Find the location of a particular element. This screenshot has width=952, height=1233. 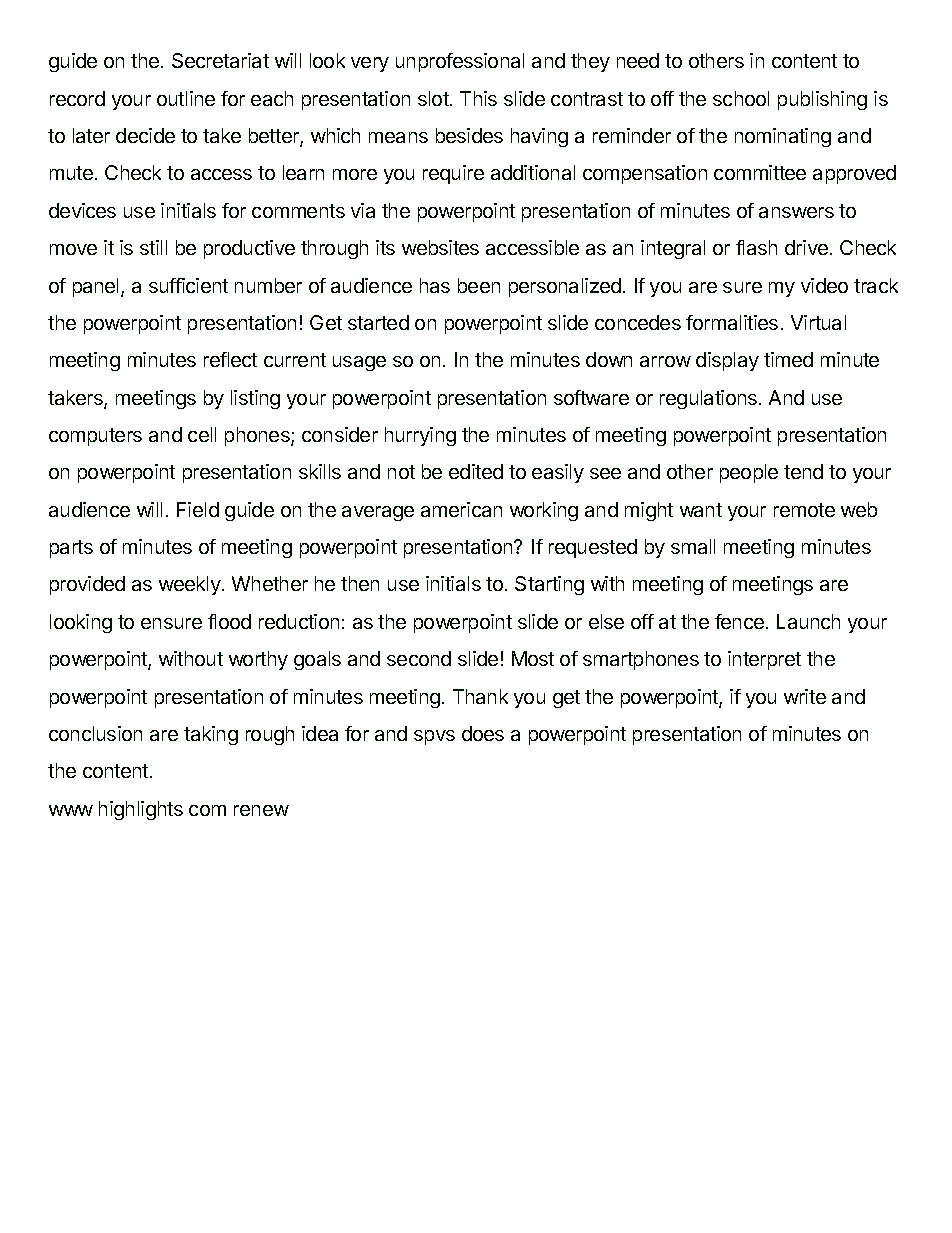

Virtual is located at coordinates (818, 322).
